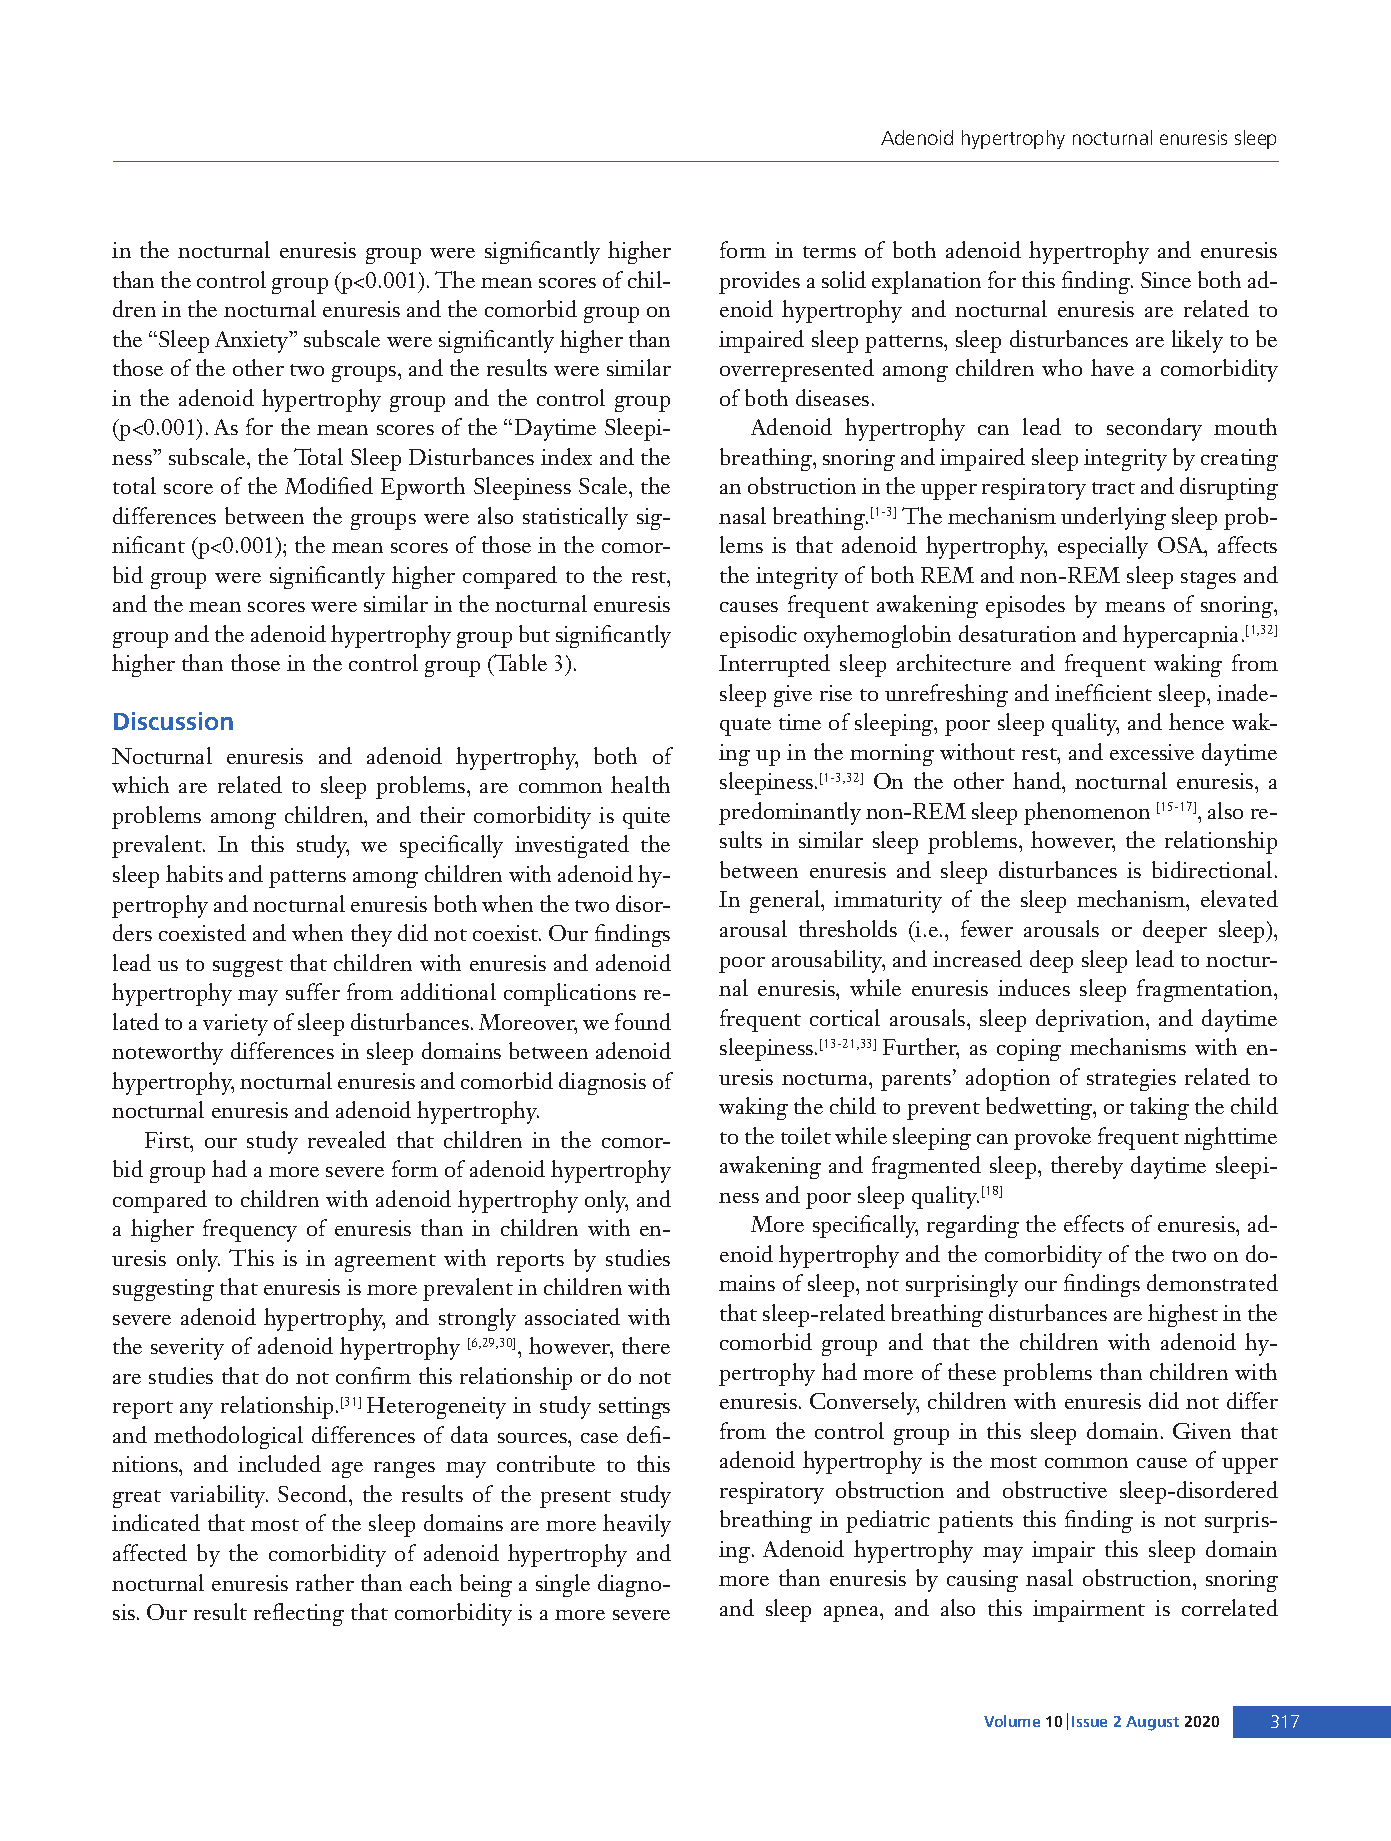 This image has width=1391, height=1841. Describe the element at coordinates (313, 991) in the image. I see `suffer` at that location.
